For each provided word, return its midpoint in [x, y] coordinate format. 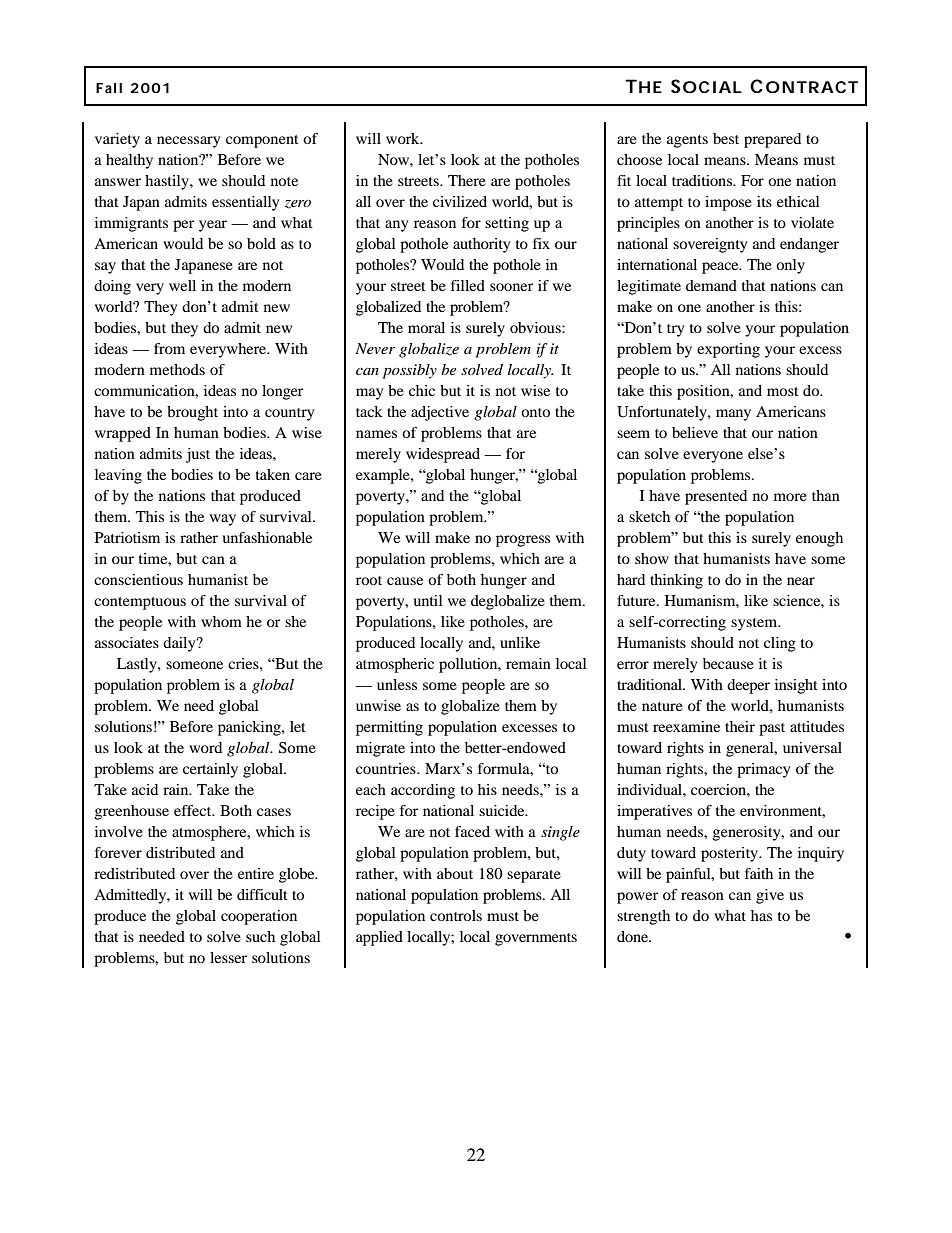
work [404, 138]
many [733, 415]
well [182, 285]
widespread [443, 455]
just [198, 455]
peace [721, 268]
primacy [763, 770]
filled [468, 285]
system [755, 624]
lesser [228, 957]
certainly [210, 770]
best [726, 138]
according [423, 791]
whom [221, 621]
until [428, 600]
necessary [188, 142]
